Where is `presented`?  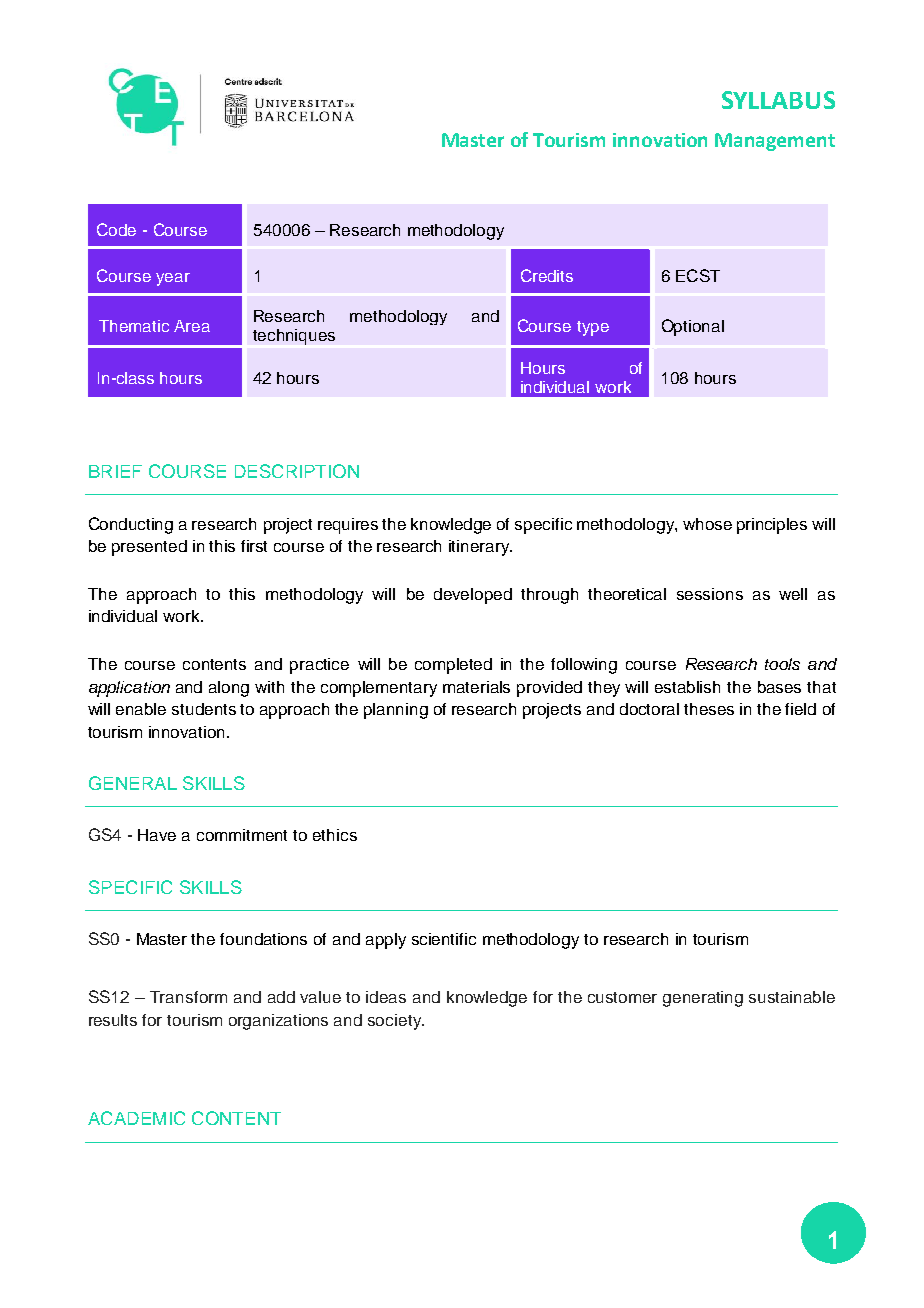 presented is located at coordinates (149, 548).
